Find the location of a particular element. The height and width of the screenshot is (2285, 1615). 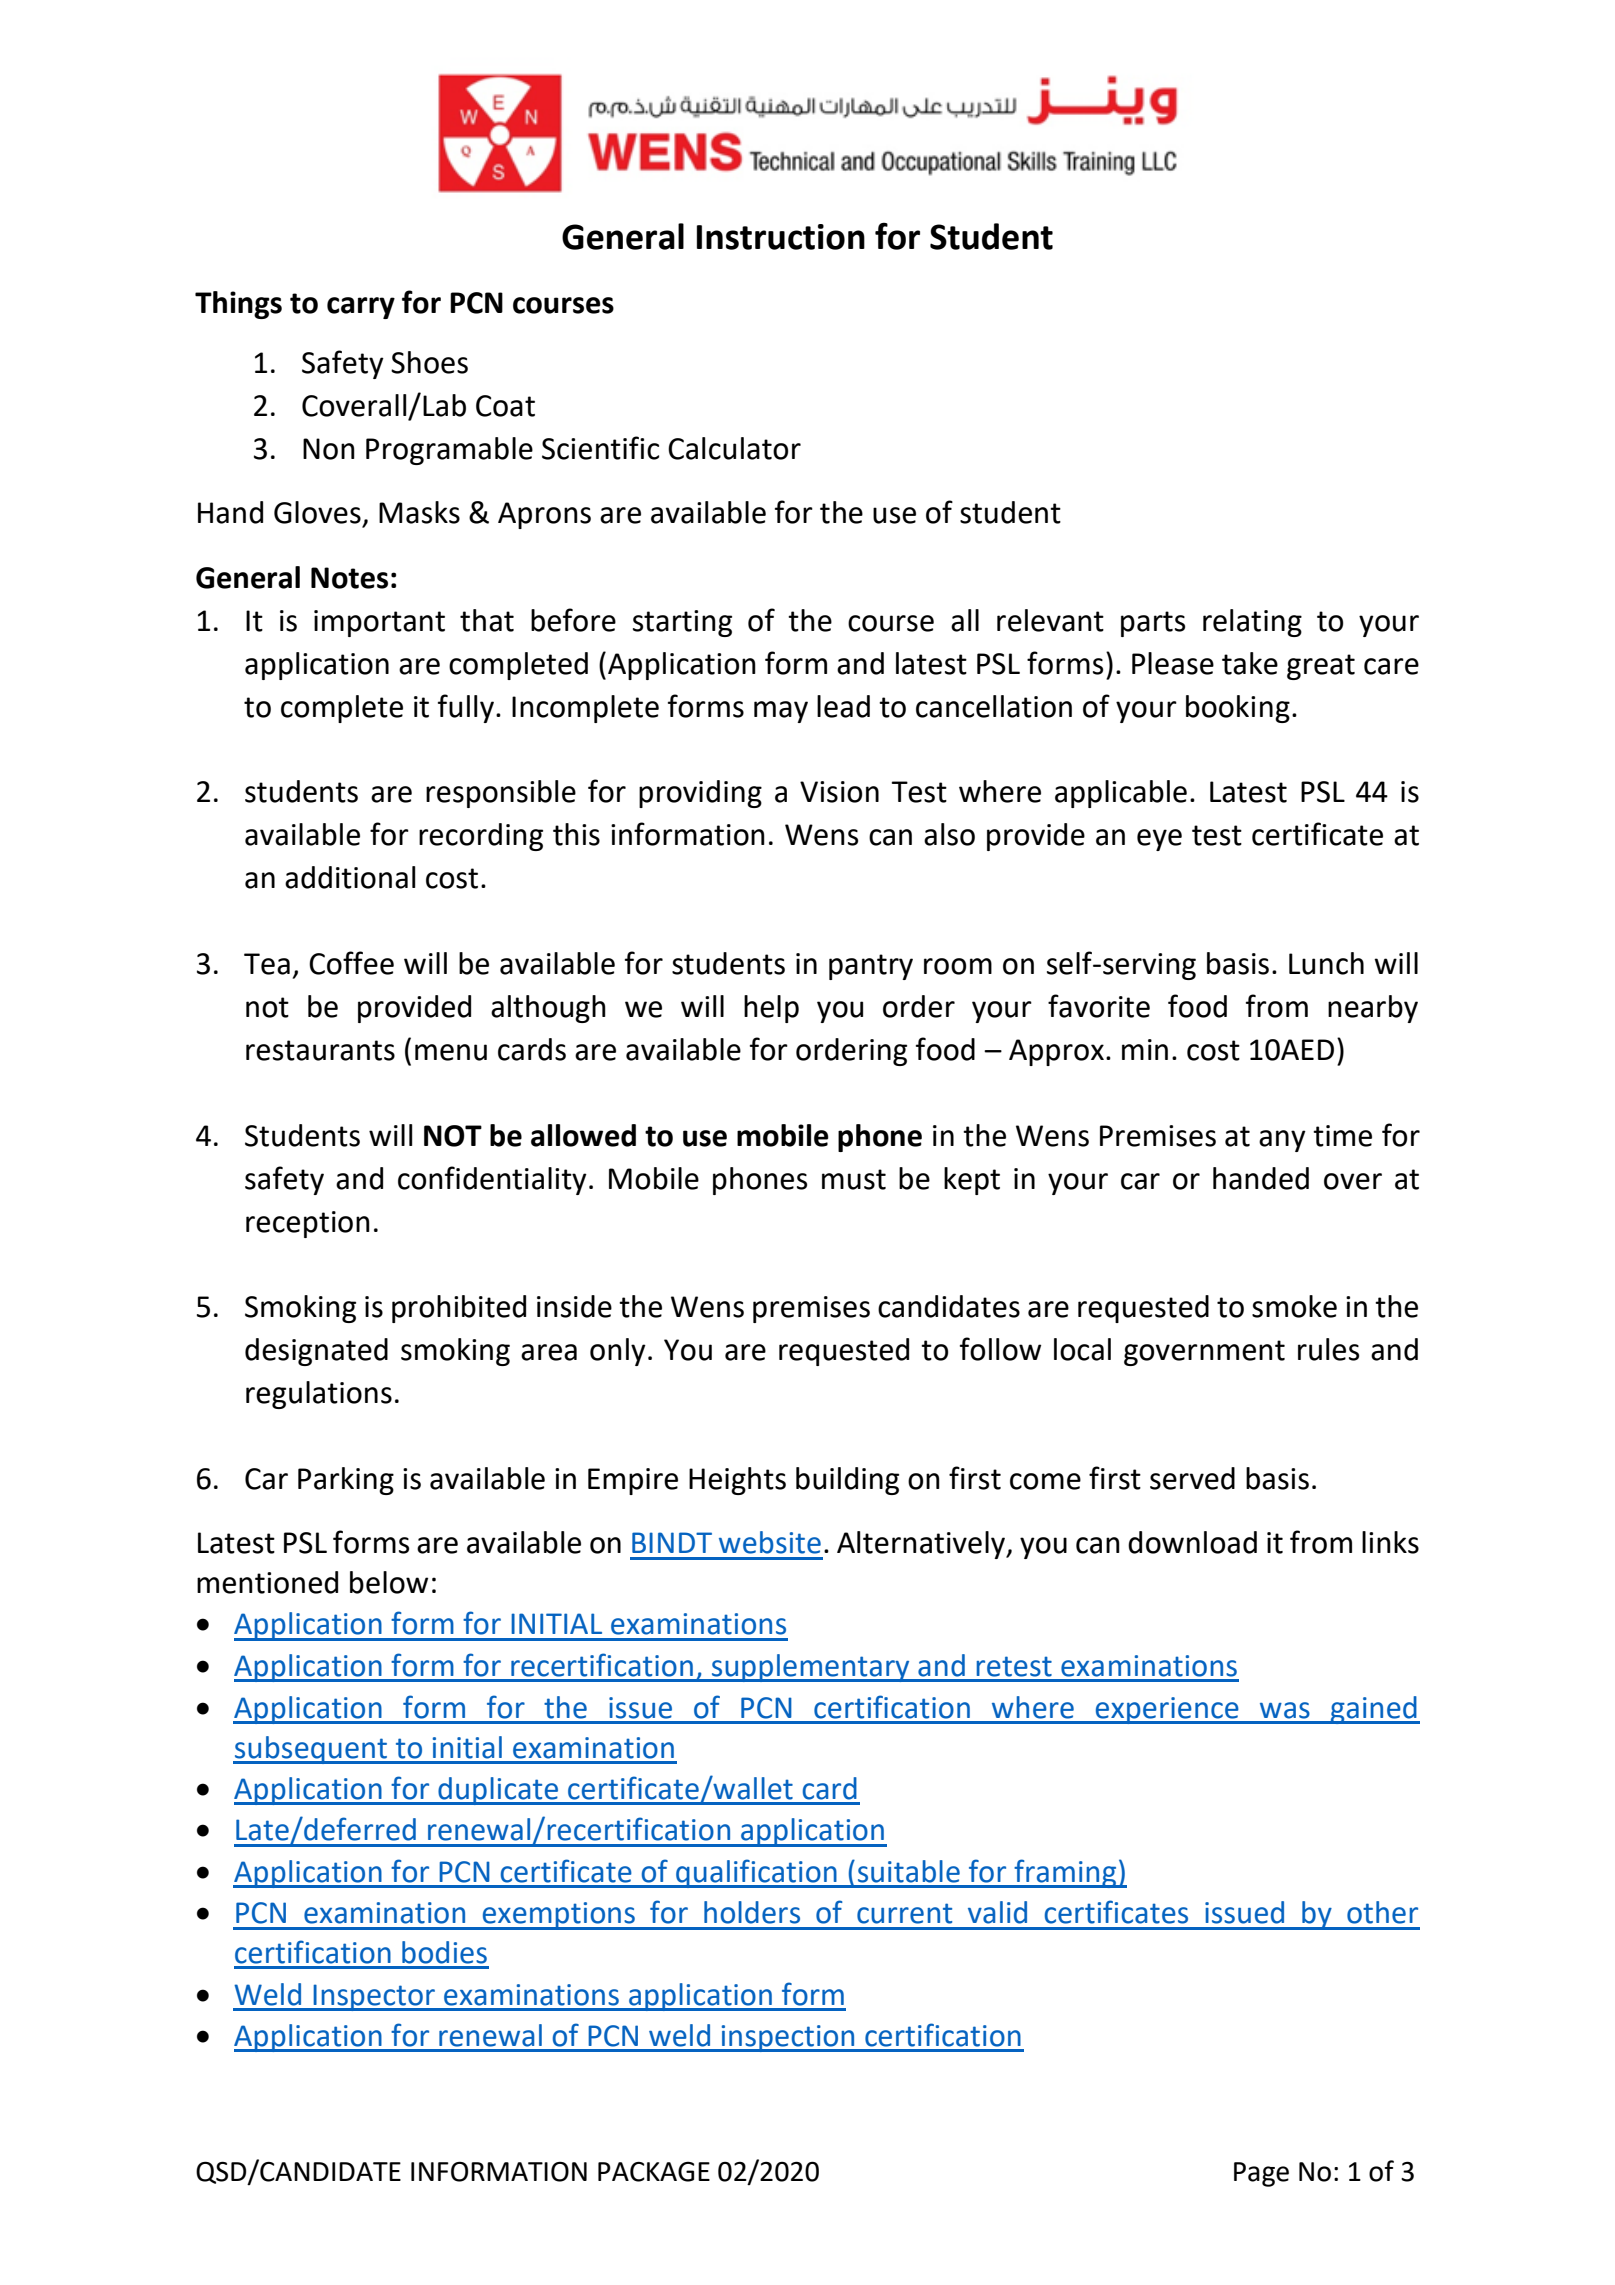

building is located at coordinates (847, 1481).
